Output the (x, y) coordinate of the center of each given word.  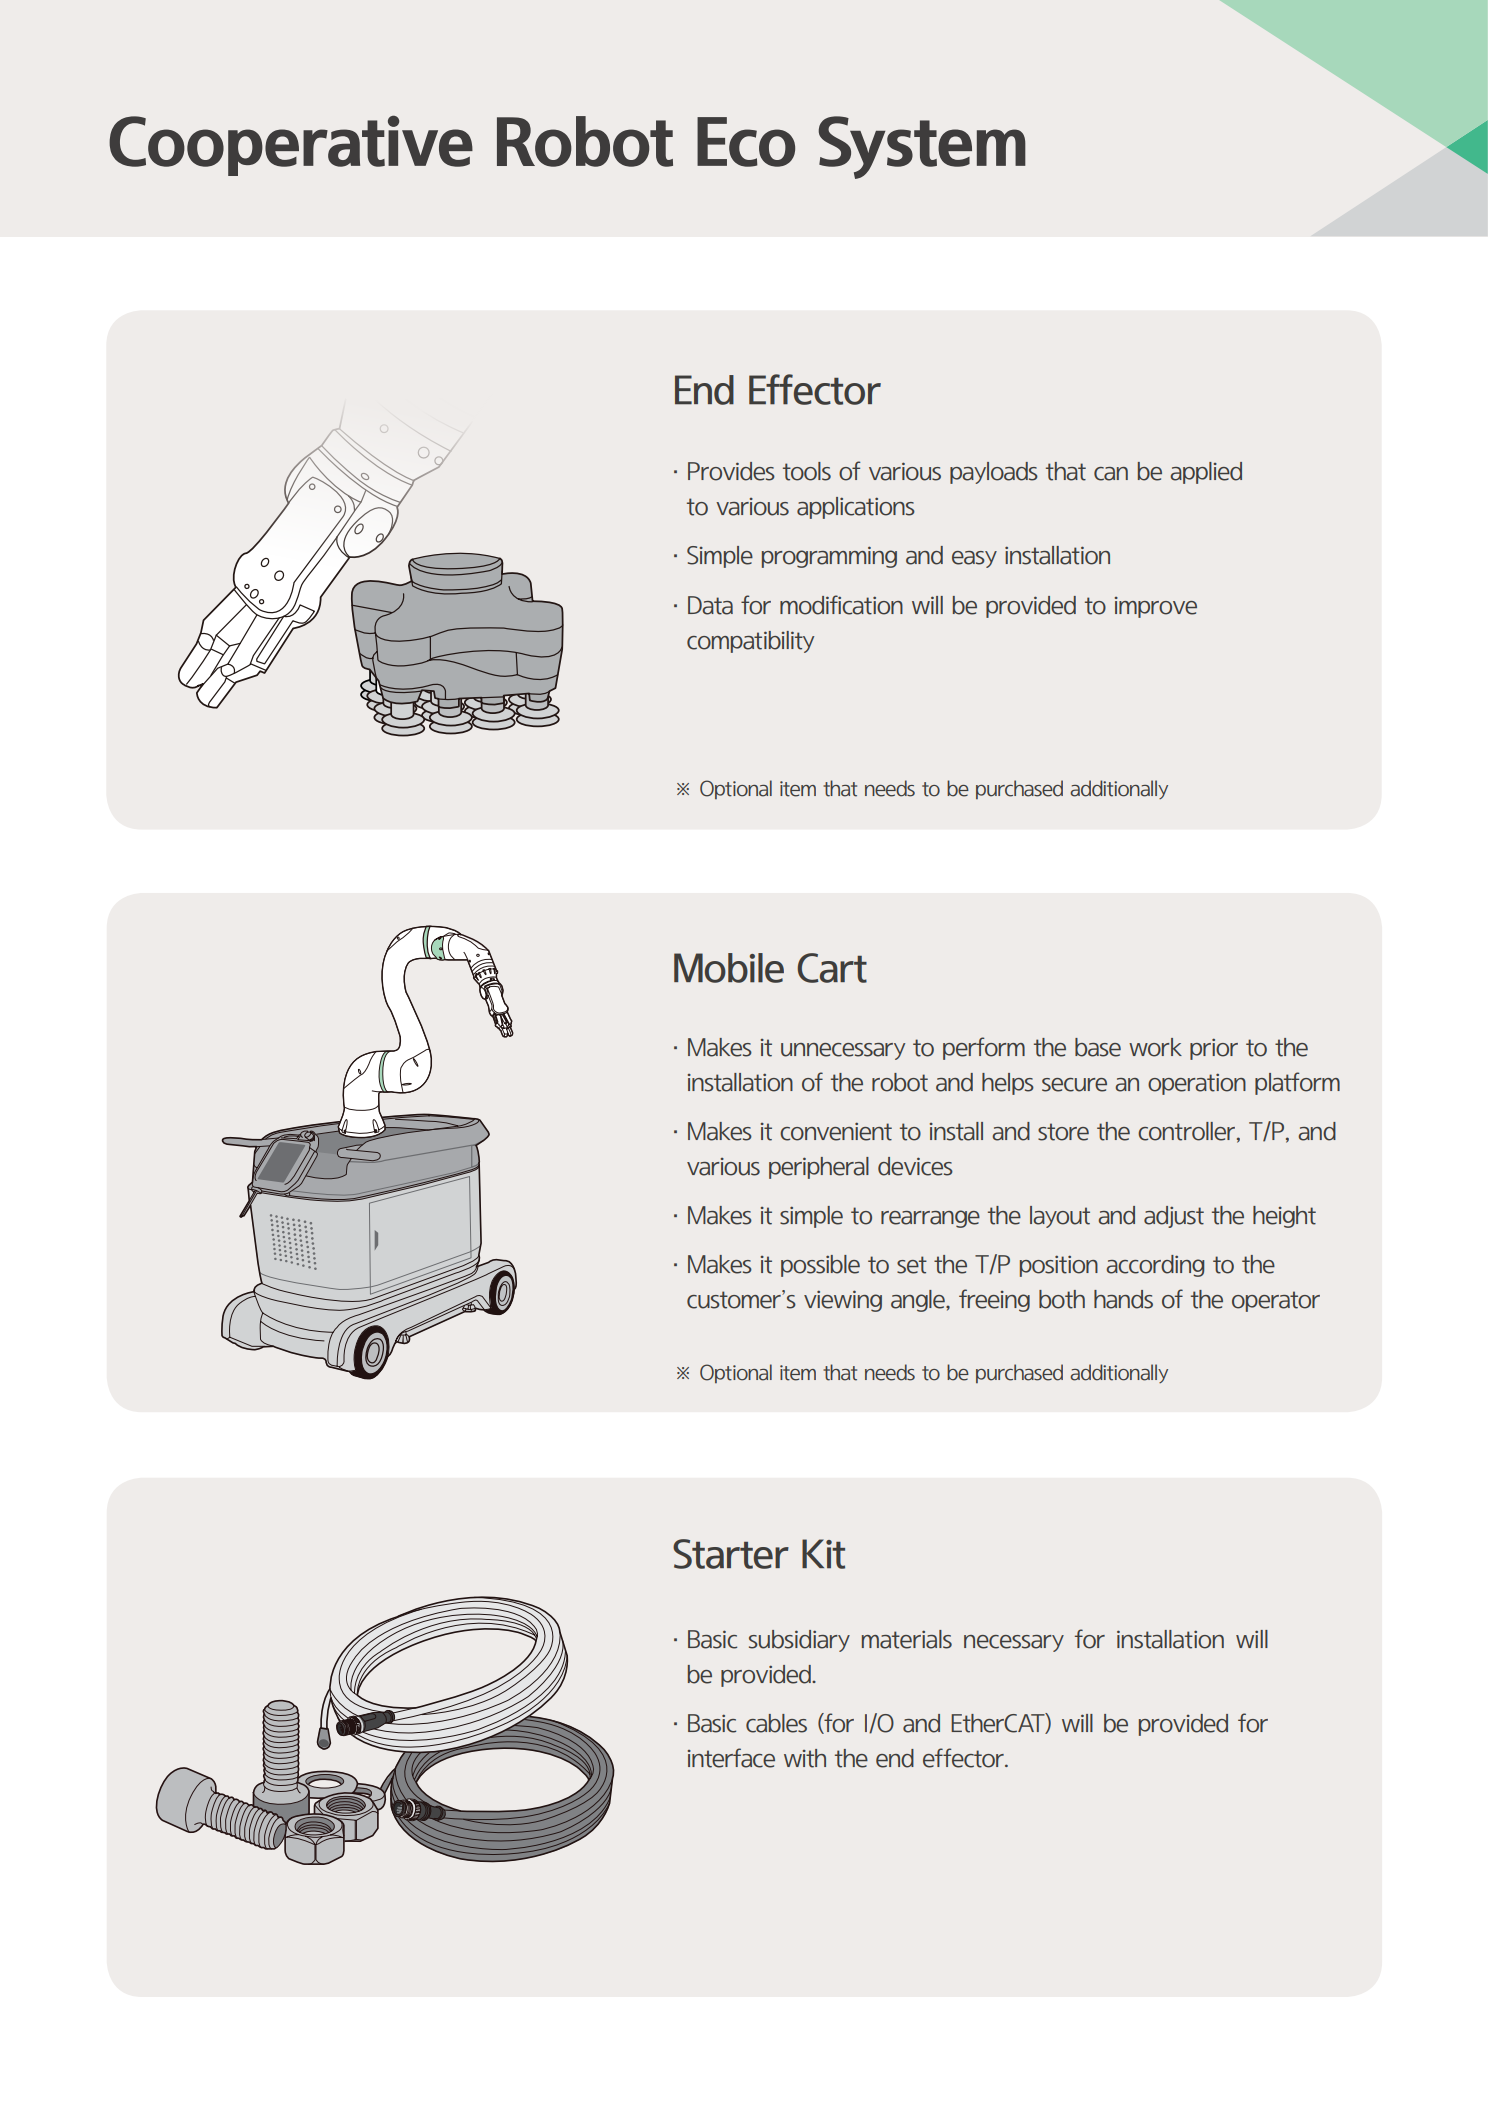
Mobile (729, 968)
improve (1156, 607)
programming (829, 557)
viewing (843, 1301)
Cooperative (291, 145)
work (1155, 1047)
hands (1123, 1299)
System (922, 147)
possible (820, 1266)
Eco (746, 142)
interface (731, 1758)
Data (710, 605)
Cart (832, 968)
